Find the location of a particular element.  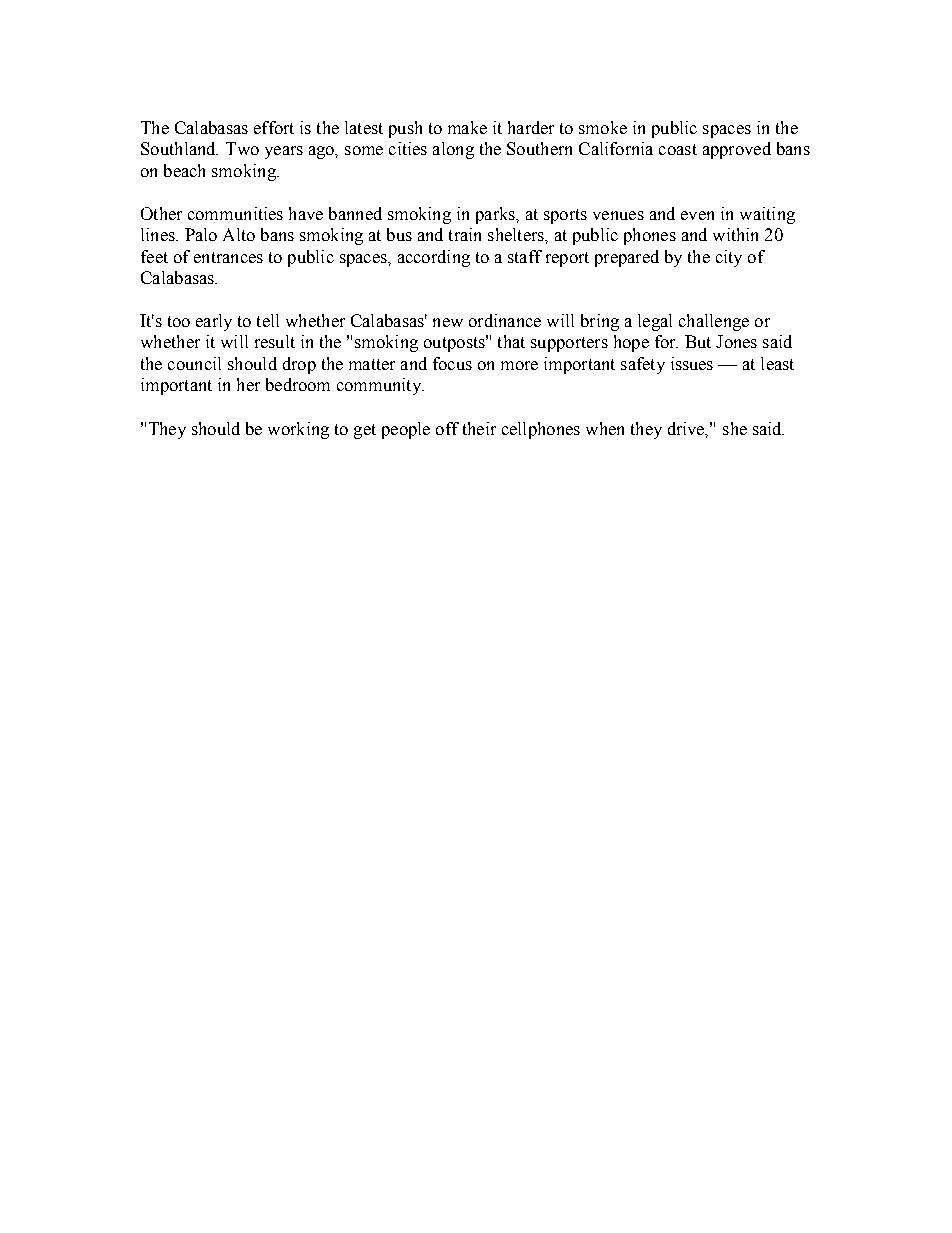

working is located at coordinates (298, 430).
